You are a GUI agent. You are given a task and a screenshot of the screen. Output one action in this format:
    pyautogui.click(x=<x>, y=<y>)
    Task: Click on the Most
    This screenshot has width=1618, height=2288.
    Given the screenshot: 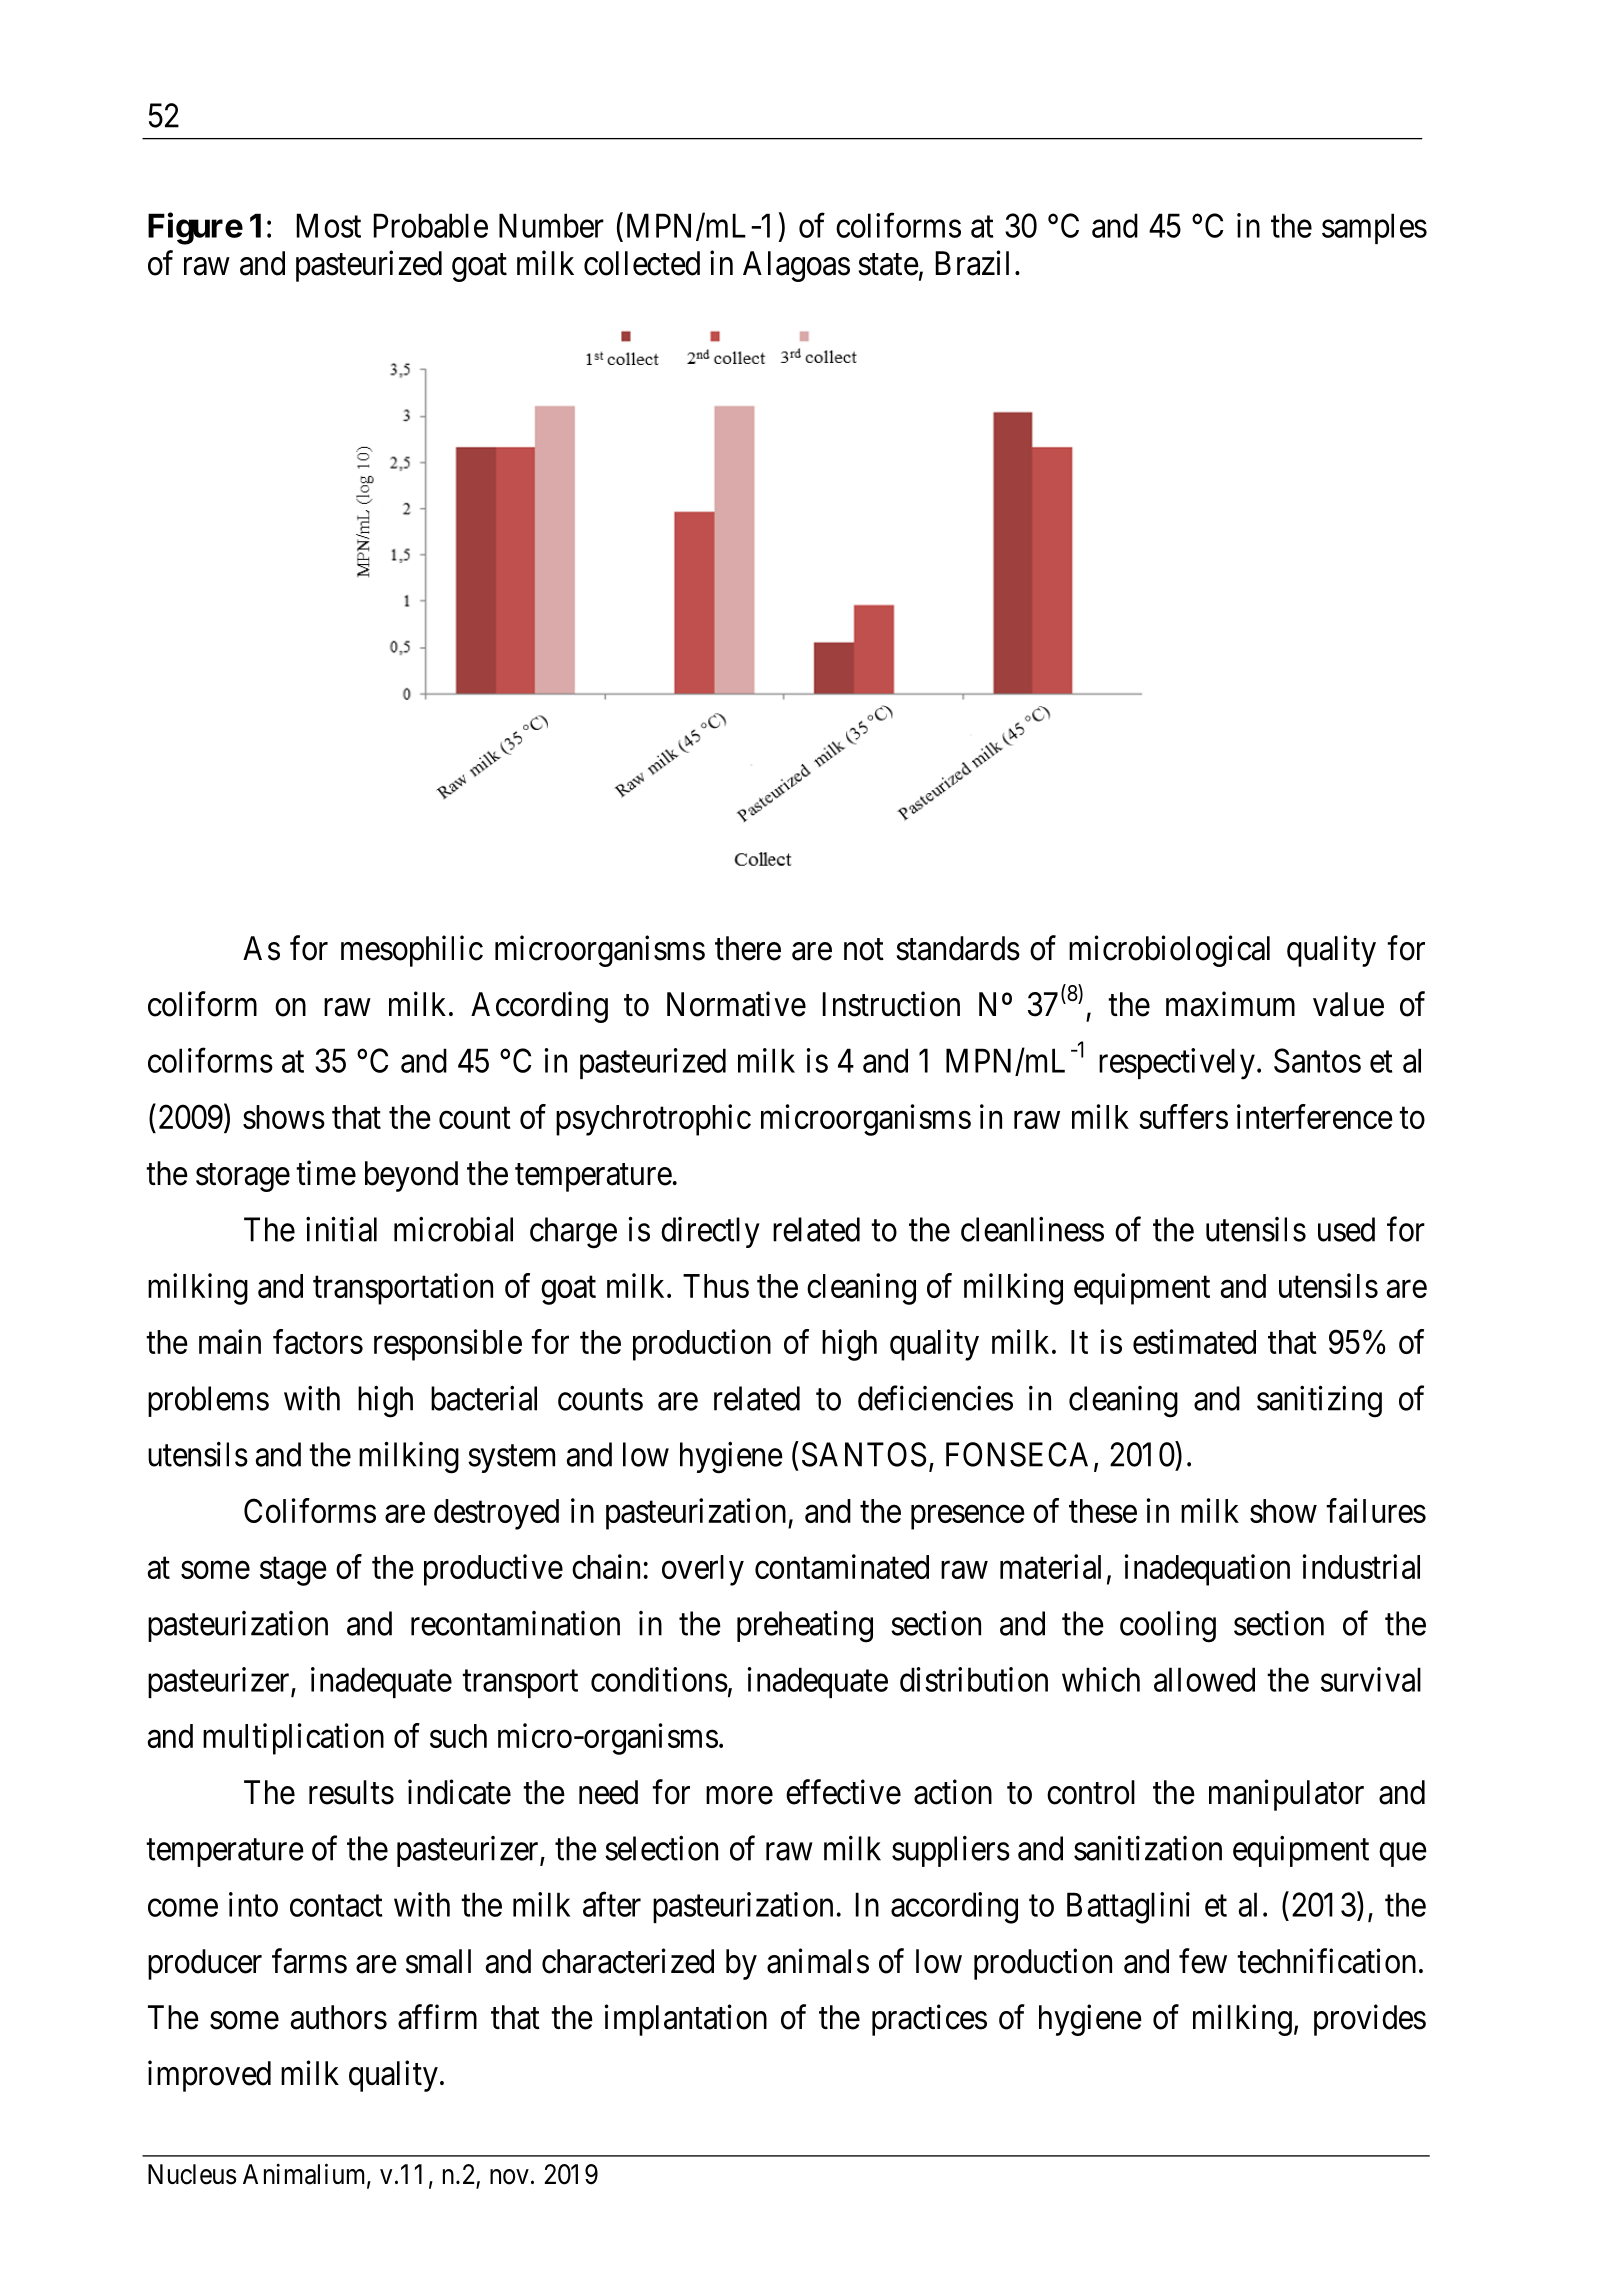 What is the action you would take?
    pyautogui.click(x=328, y=225)
